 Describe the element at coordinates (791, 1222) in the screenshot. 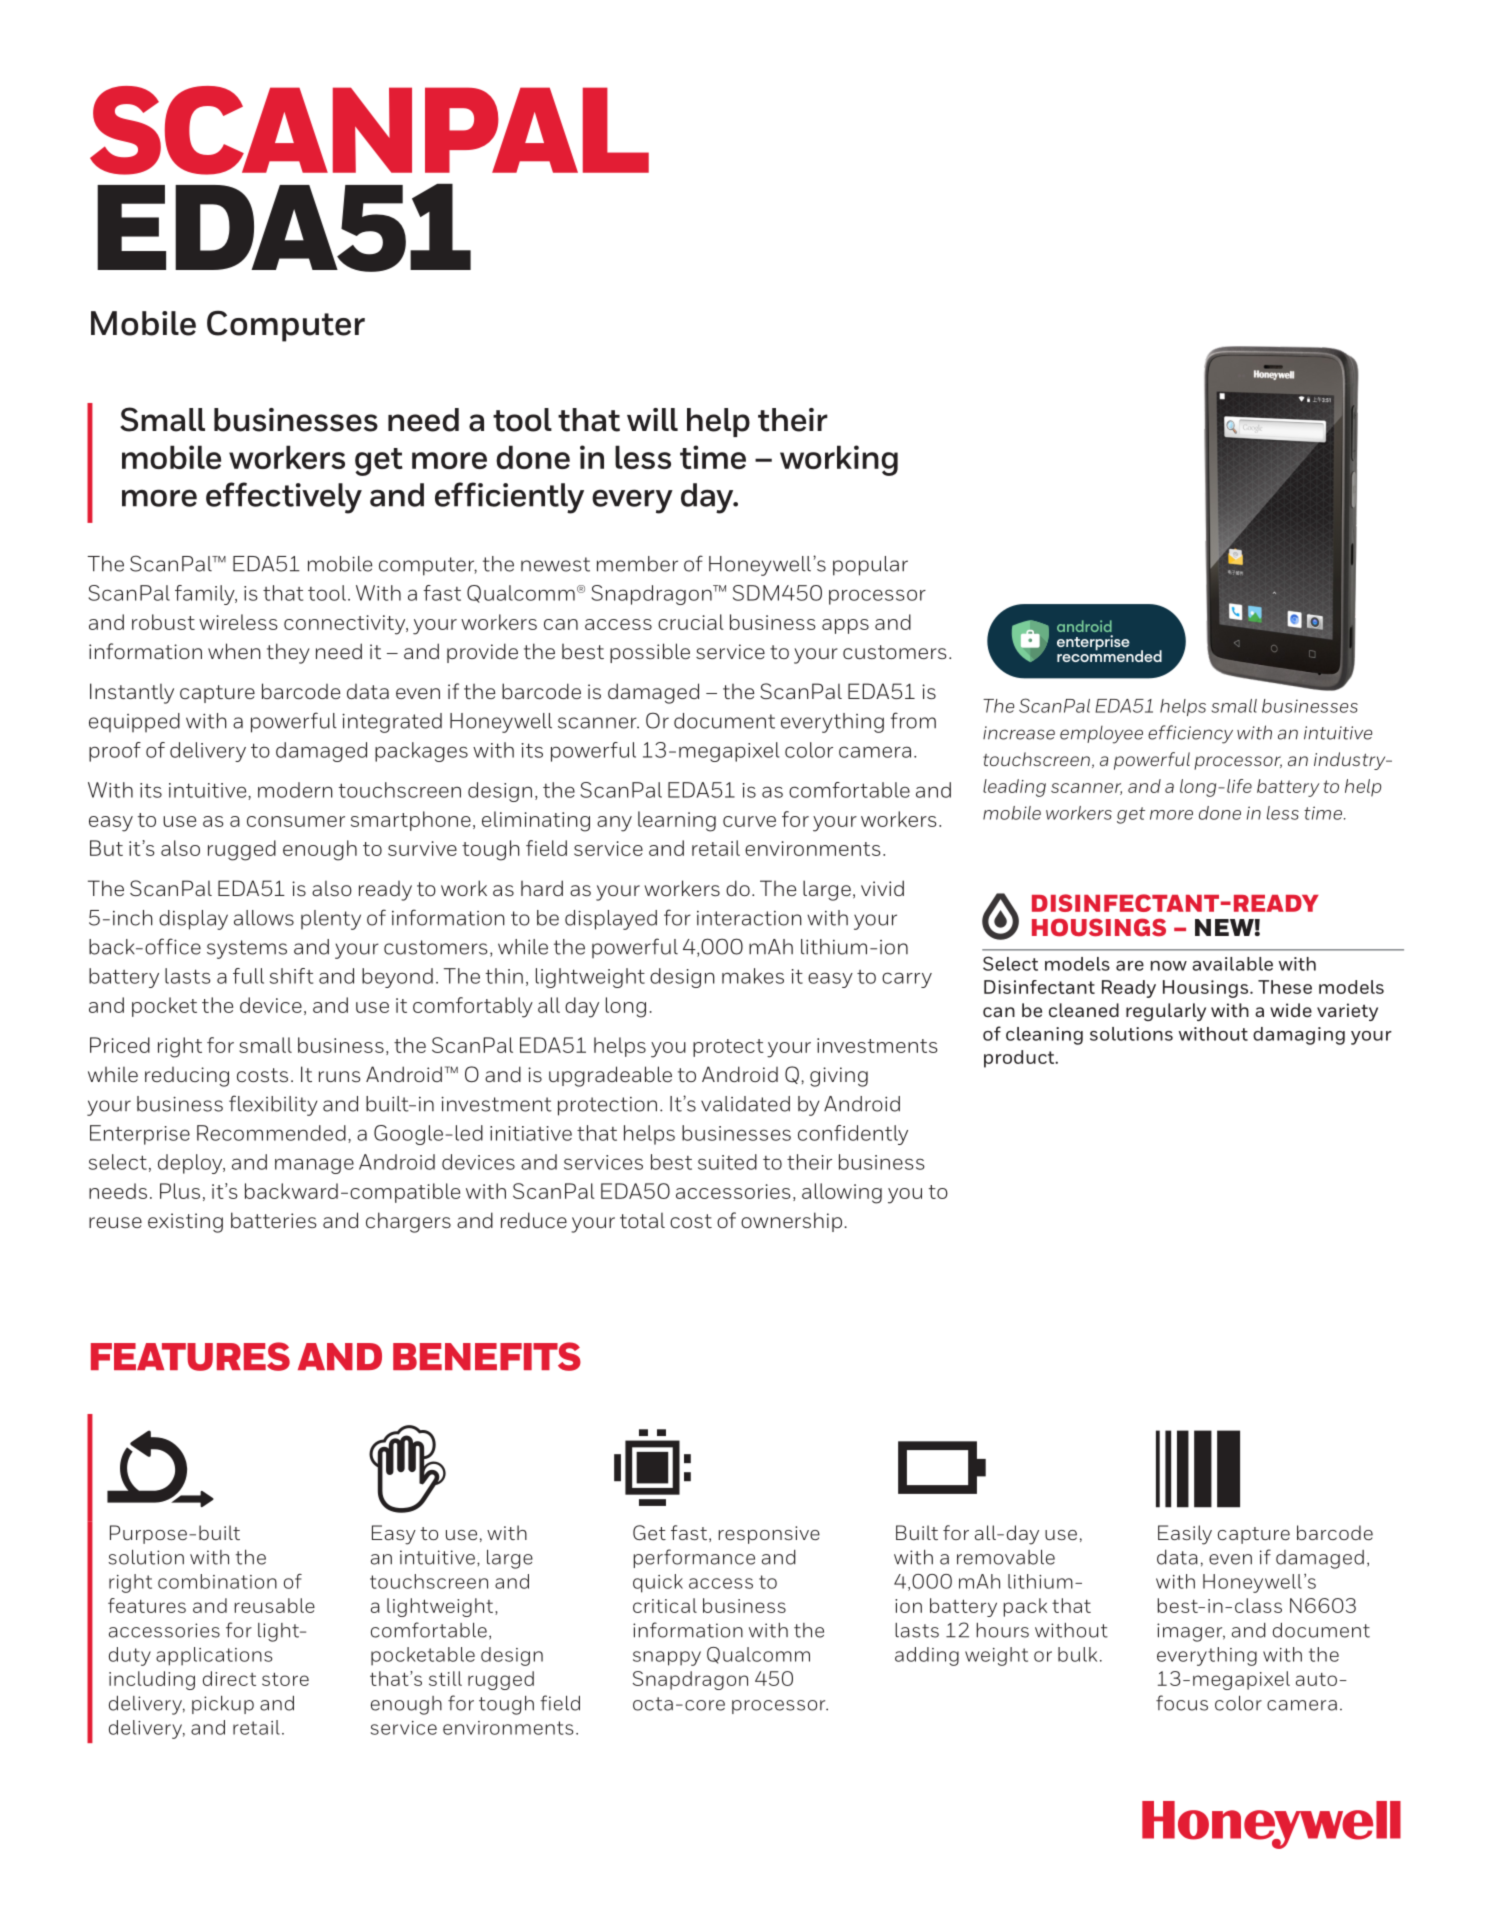

I see `ownership` at that location.
